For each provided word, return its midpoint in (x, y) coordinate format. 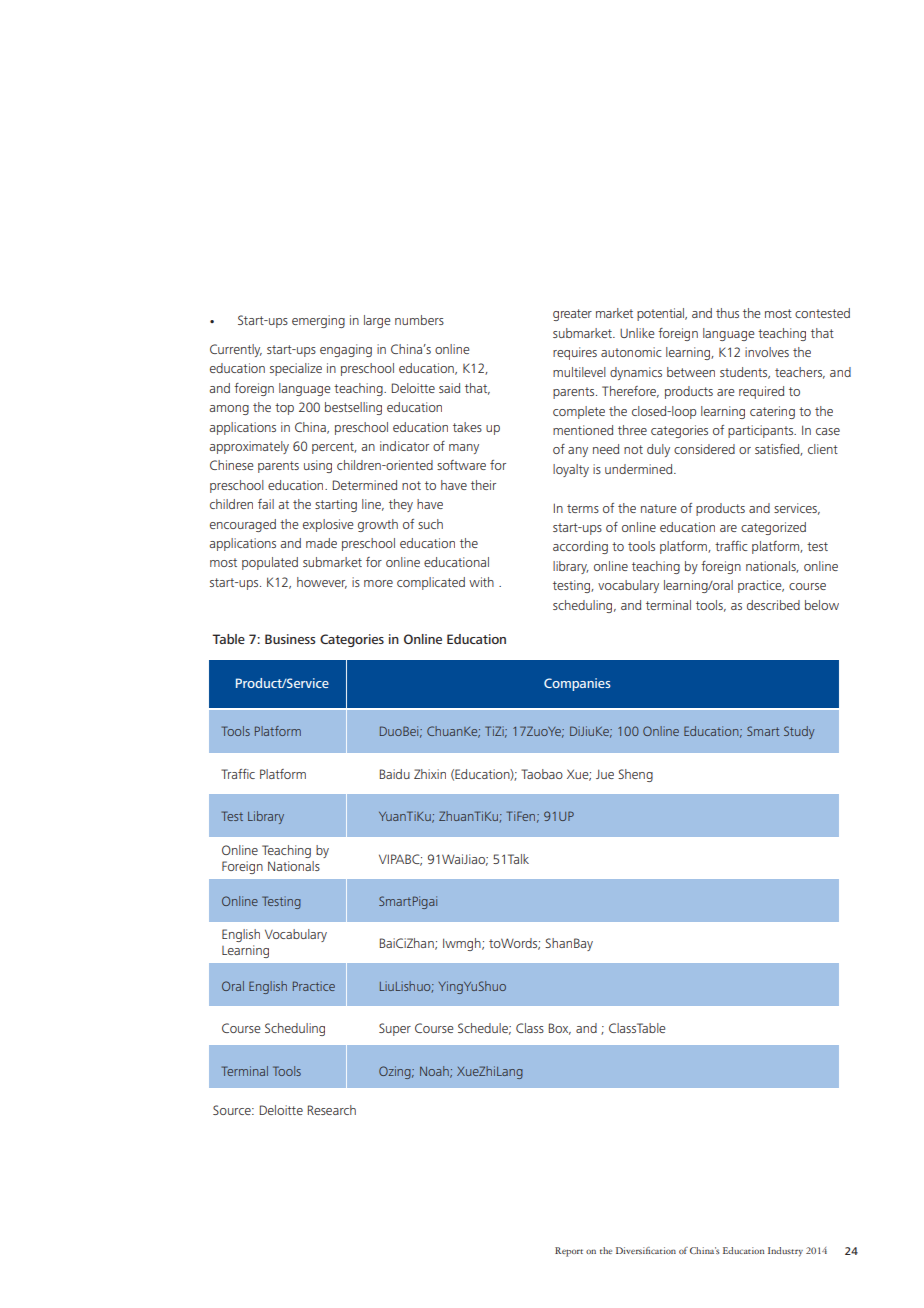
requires (575, 353)
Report (569, 1252)
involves (767, 352)
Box (560, 1029)
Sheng (635, 775)
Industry (785, 1252)
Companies (577, 684)
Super (395, 1029)
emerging (318, 321)
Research (332, 1110)
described (773, 605)
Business (290, 639)
